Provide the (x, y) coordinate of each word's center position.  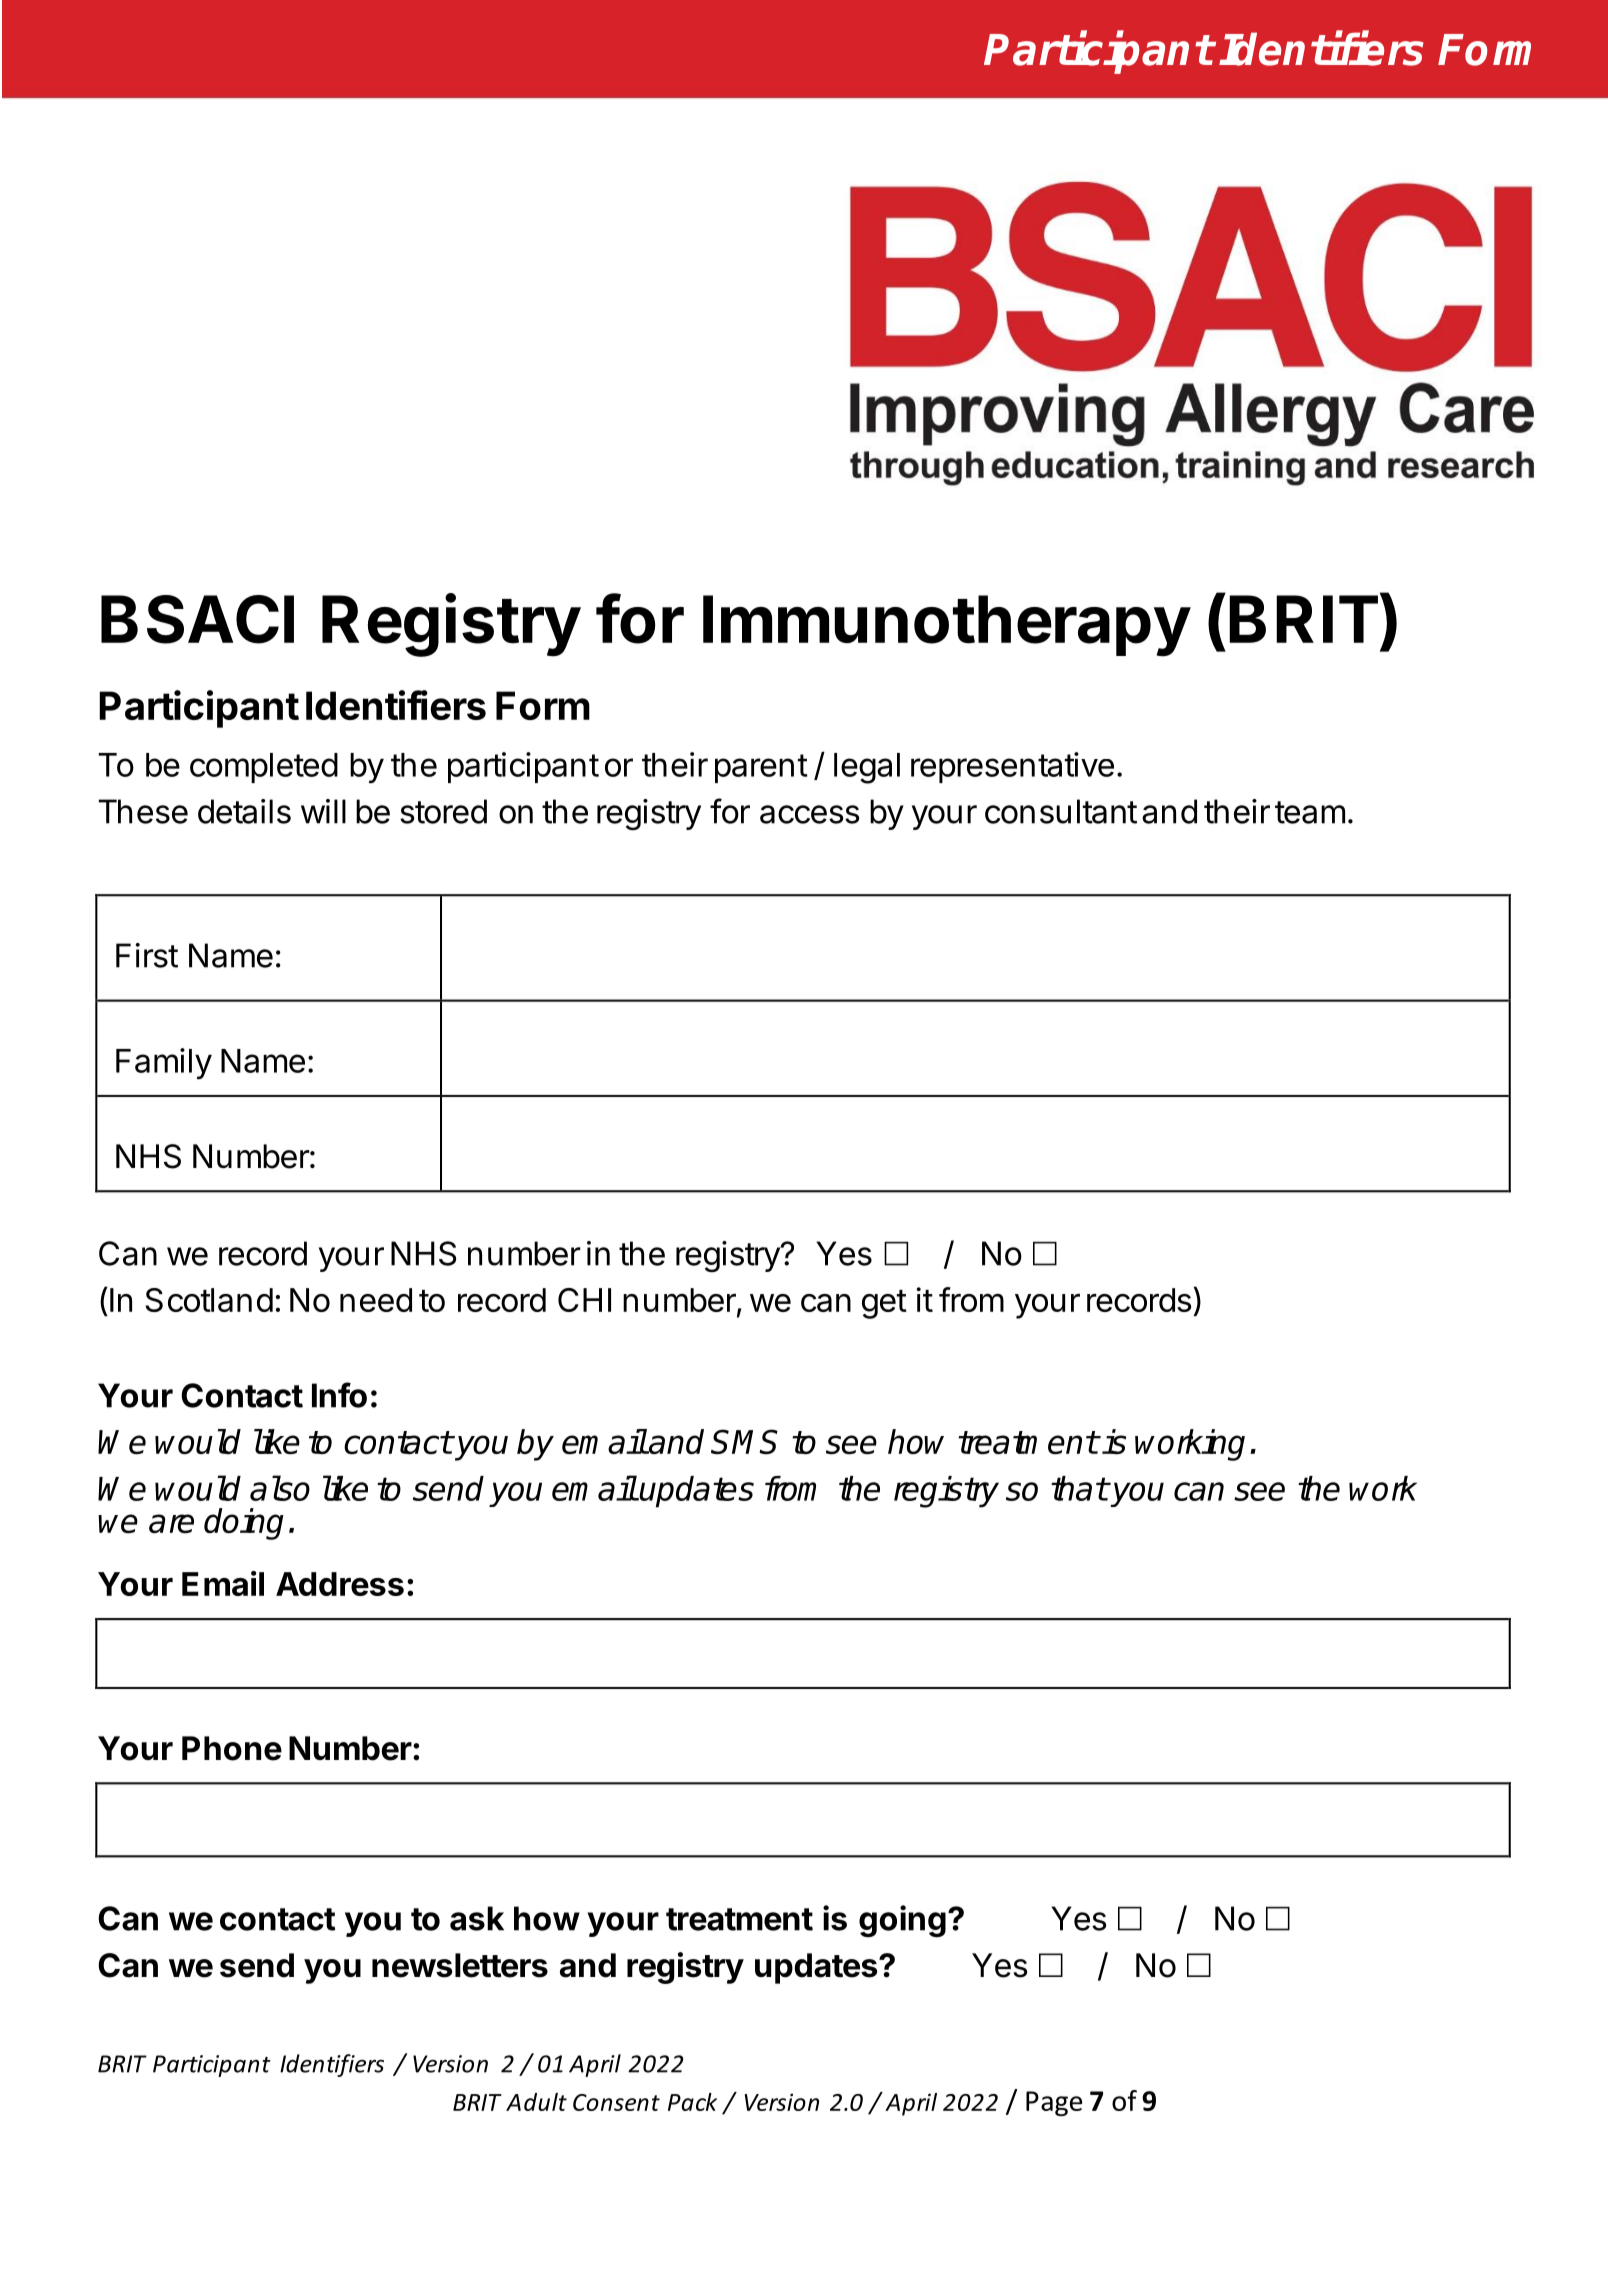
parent (761, 768)
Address (340, 1584)
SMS (744, 1441)
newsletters (460, 1965)
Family (164, 1064)
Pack (692, 2102)
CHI (584, 1300)
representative (1012, 767)
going (902, 1921)
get (884, 1304)
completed (264, 768)
